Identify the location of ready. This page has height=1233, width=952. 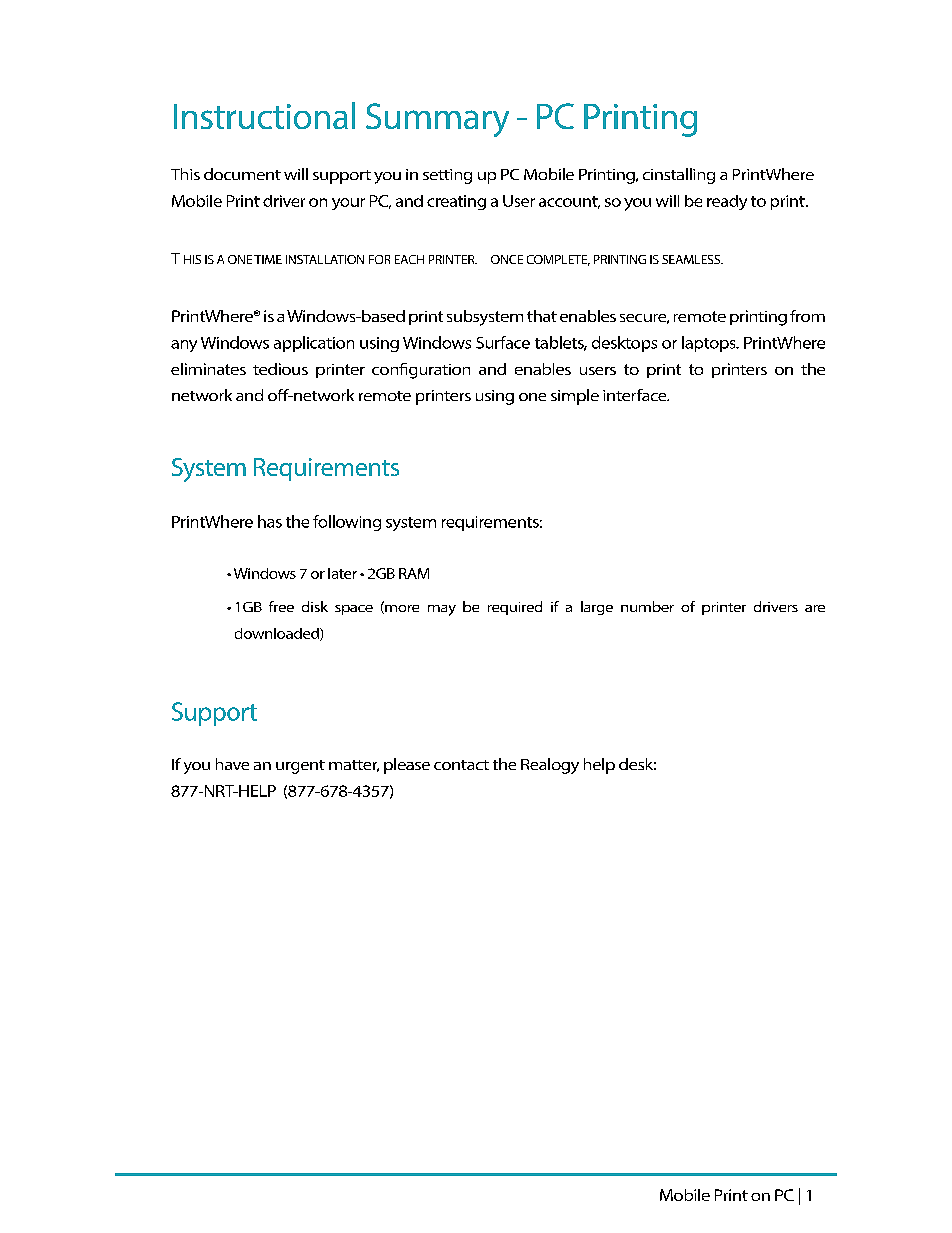
(727, 202).
